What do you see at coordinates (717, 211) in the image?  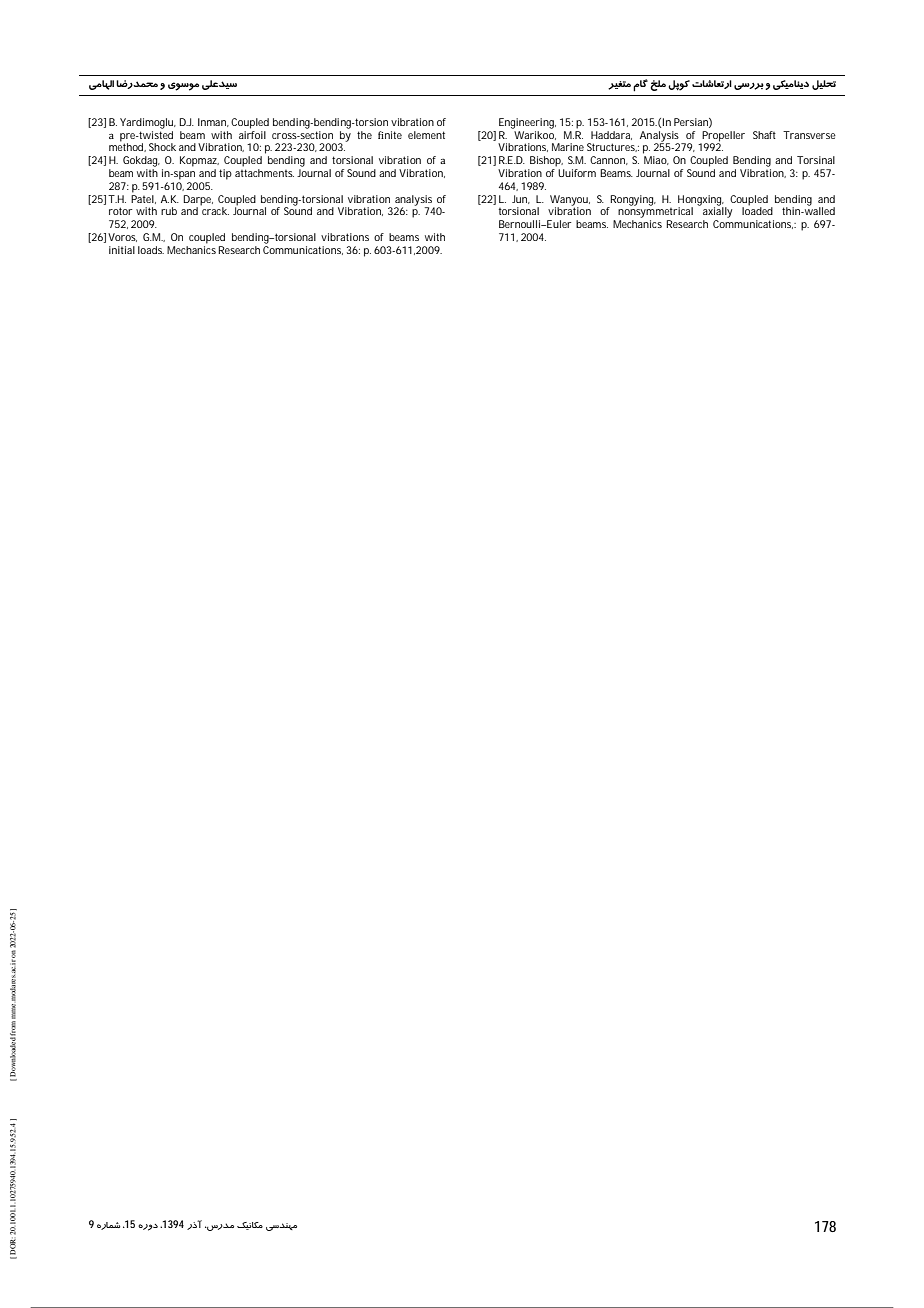 I see `axially` at bounding box center [717, 211].
